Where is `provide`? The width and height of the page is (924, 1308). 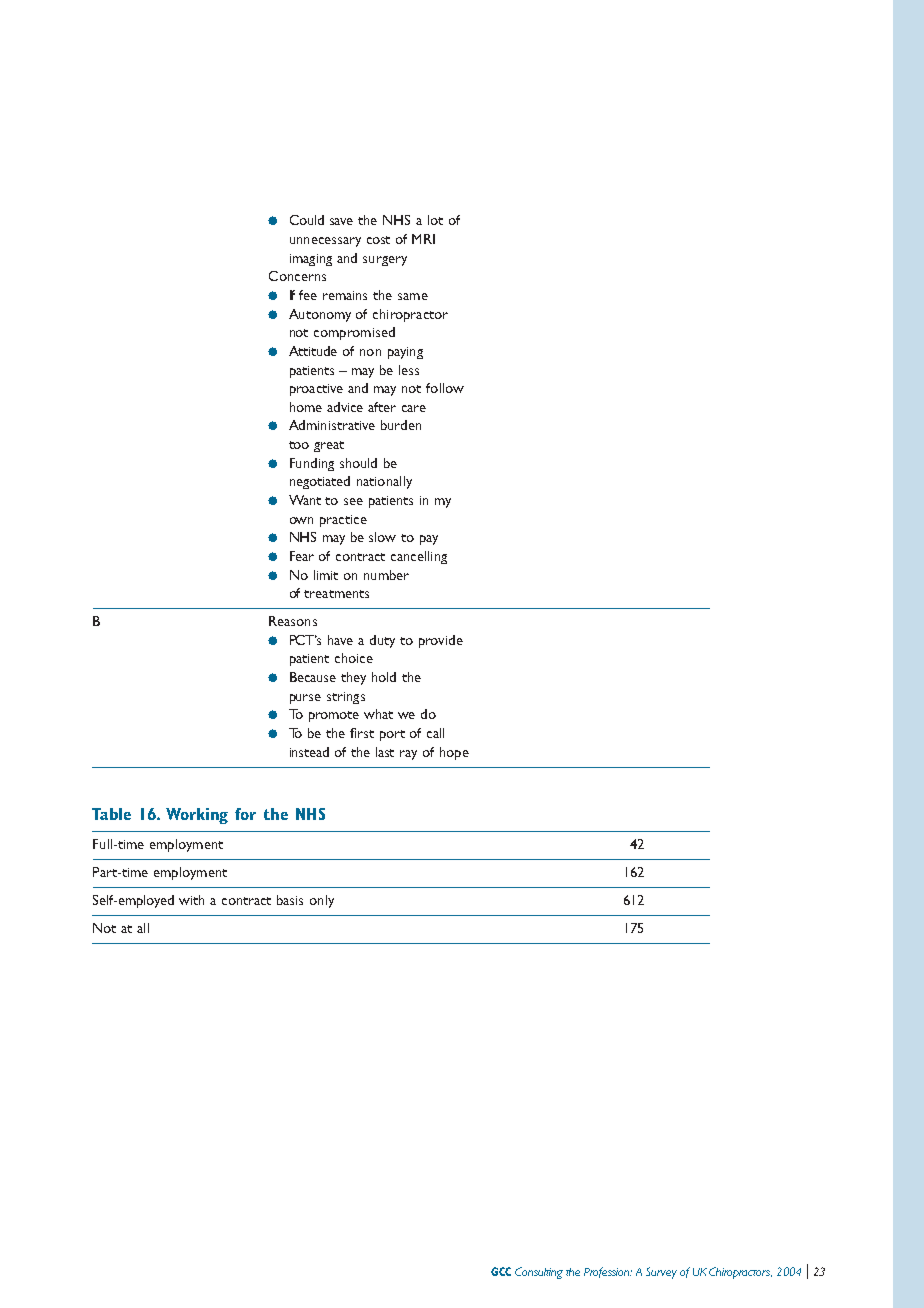
provide is located at coordinates (441, 641).
